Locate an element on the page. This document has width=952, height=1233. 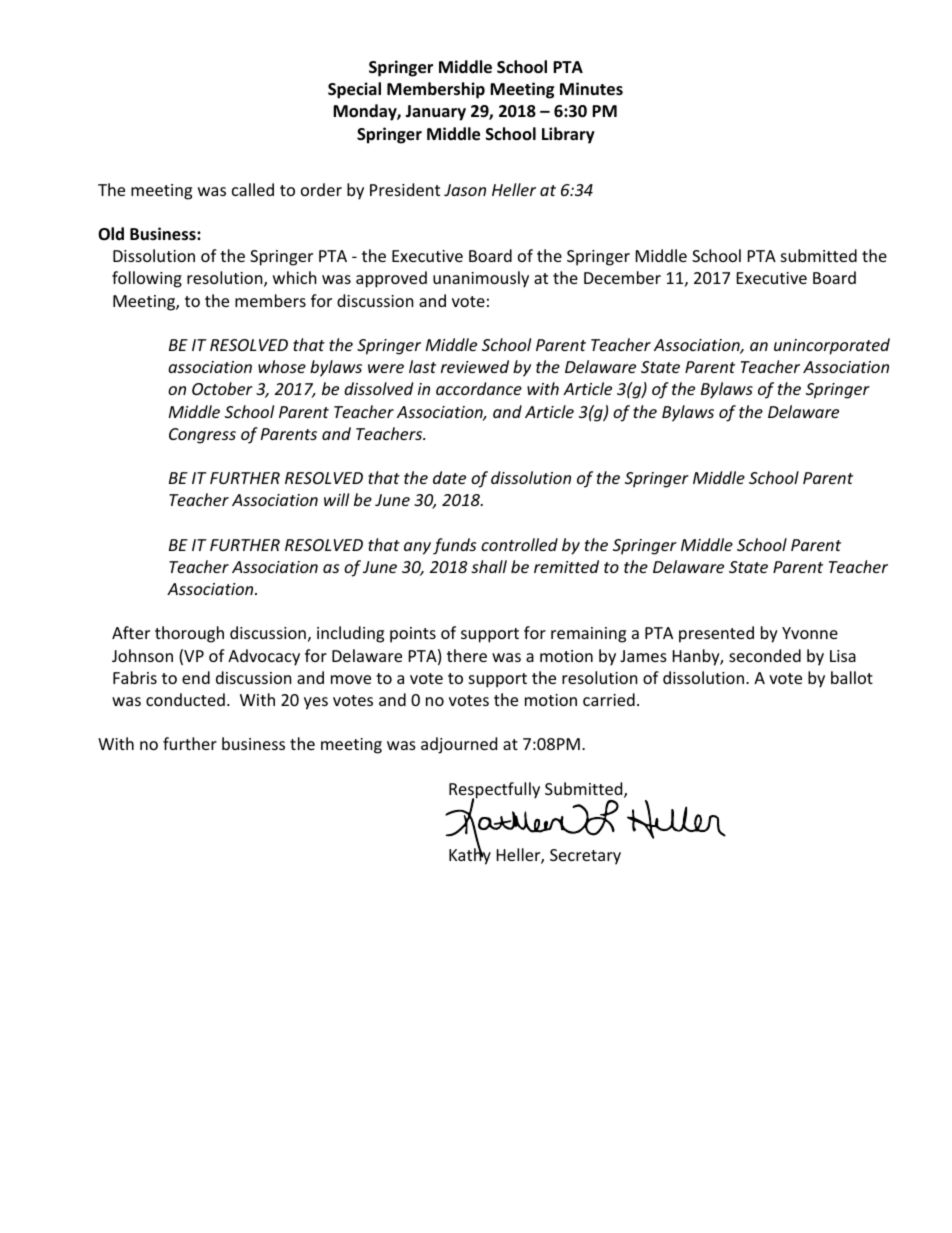
conducted is located at coordinates (185, 699).
